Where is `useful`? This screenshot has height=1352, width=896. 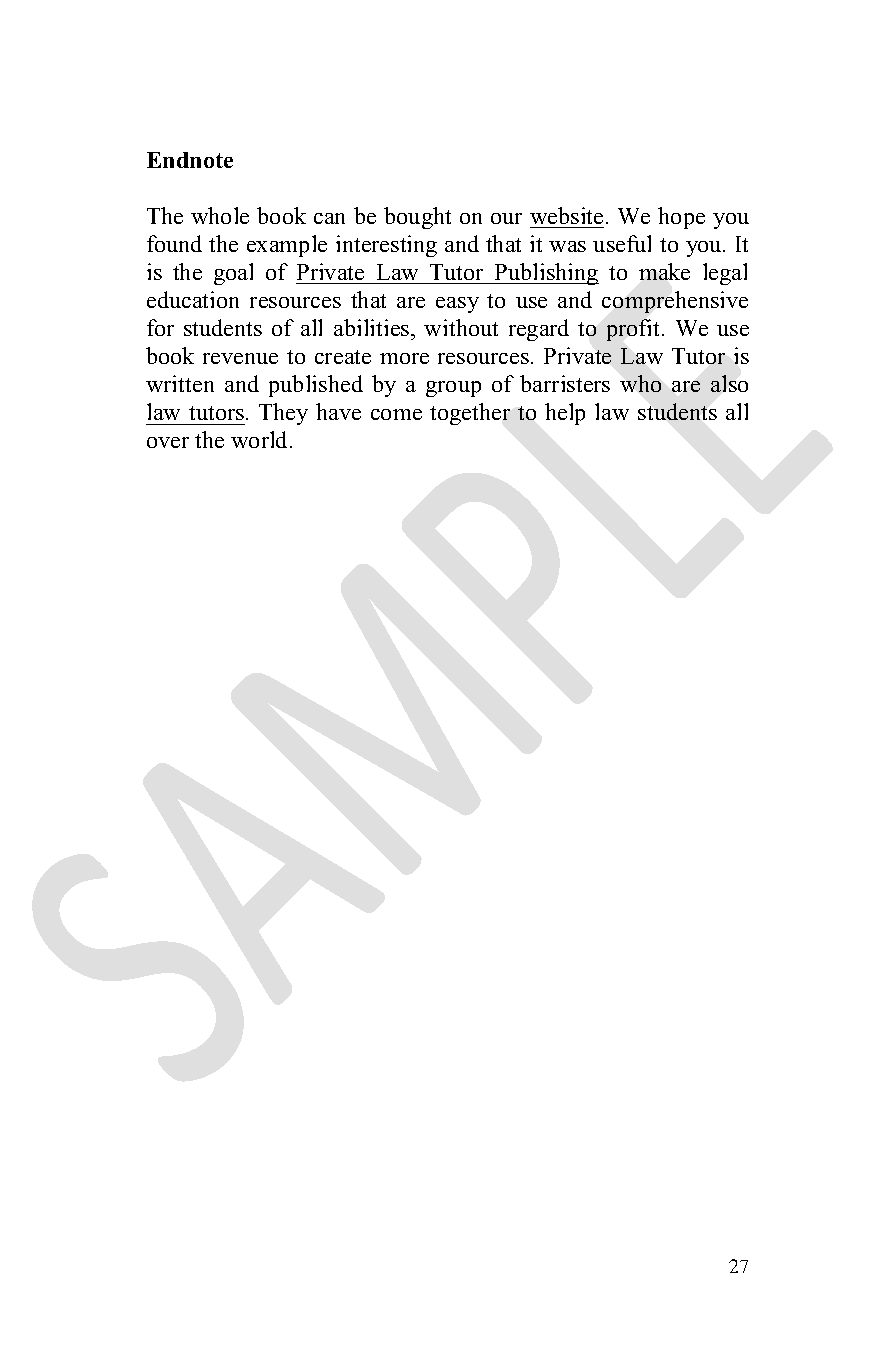
useful is located at coordinates (622, 243).
